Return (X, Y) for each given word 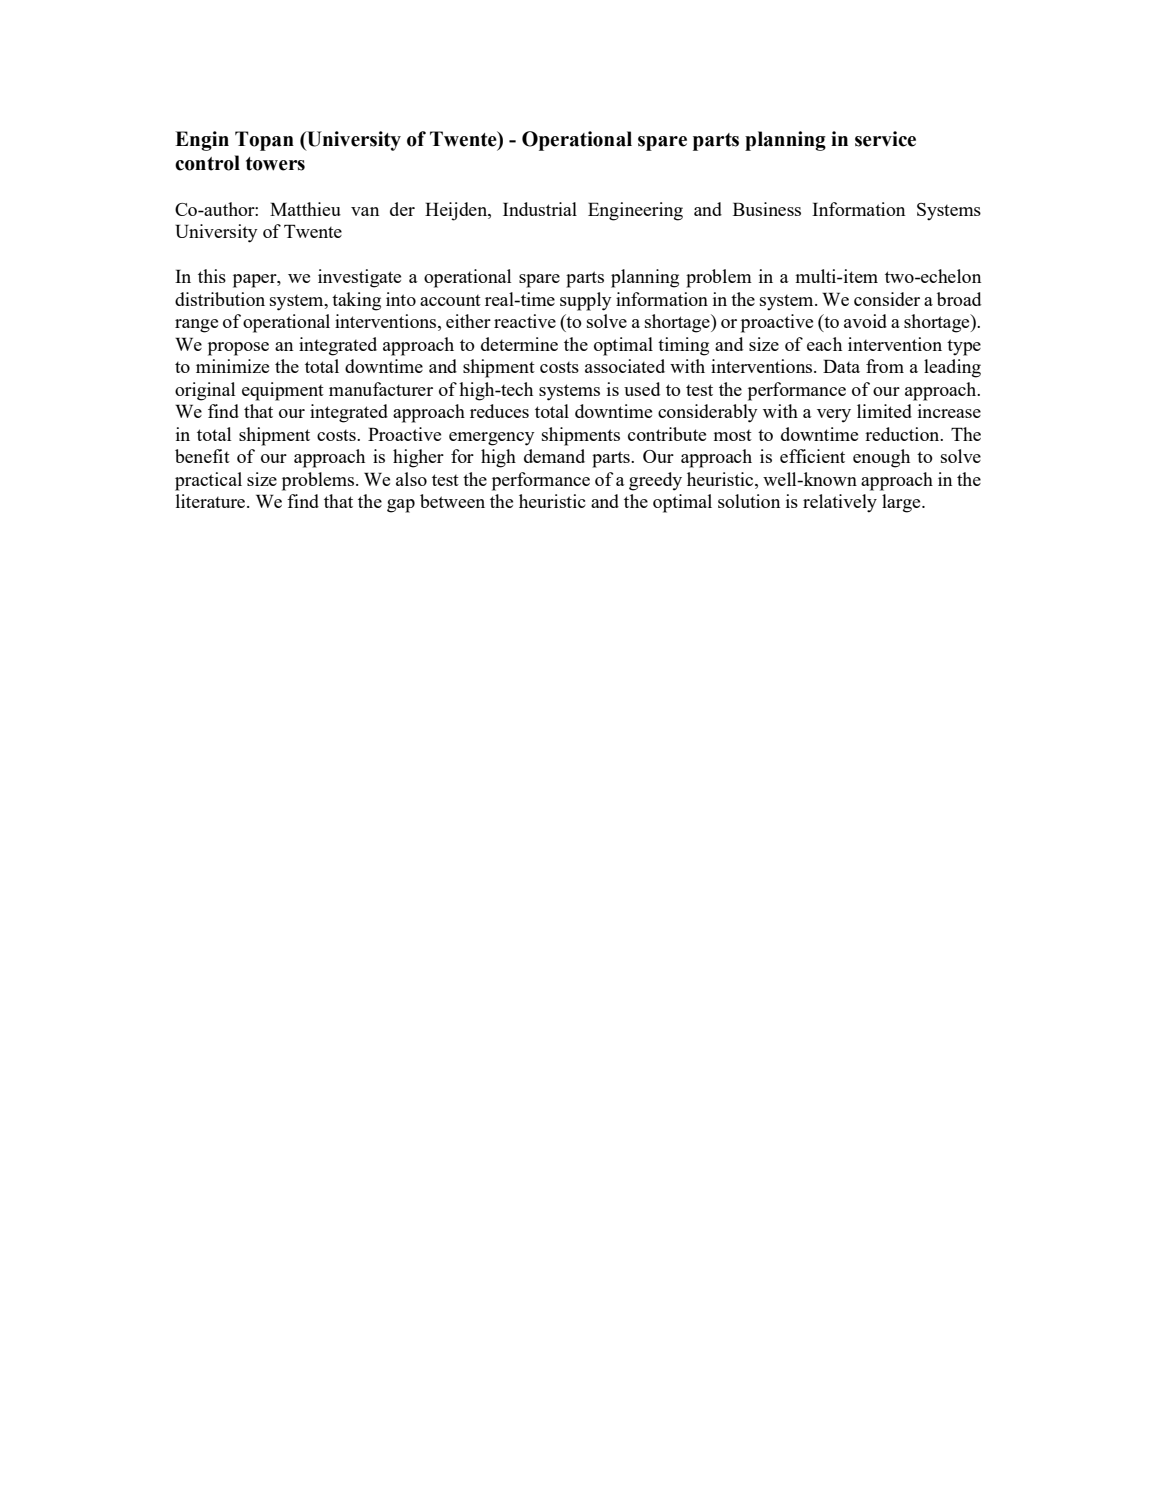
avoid (865, 321)
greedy (655, 481)
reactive (525, 321)
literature (212, 501)
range (196, 326)
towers (275, 164)
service (885, 139)
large (902, 503)
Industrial (540, 209)
